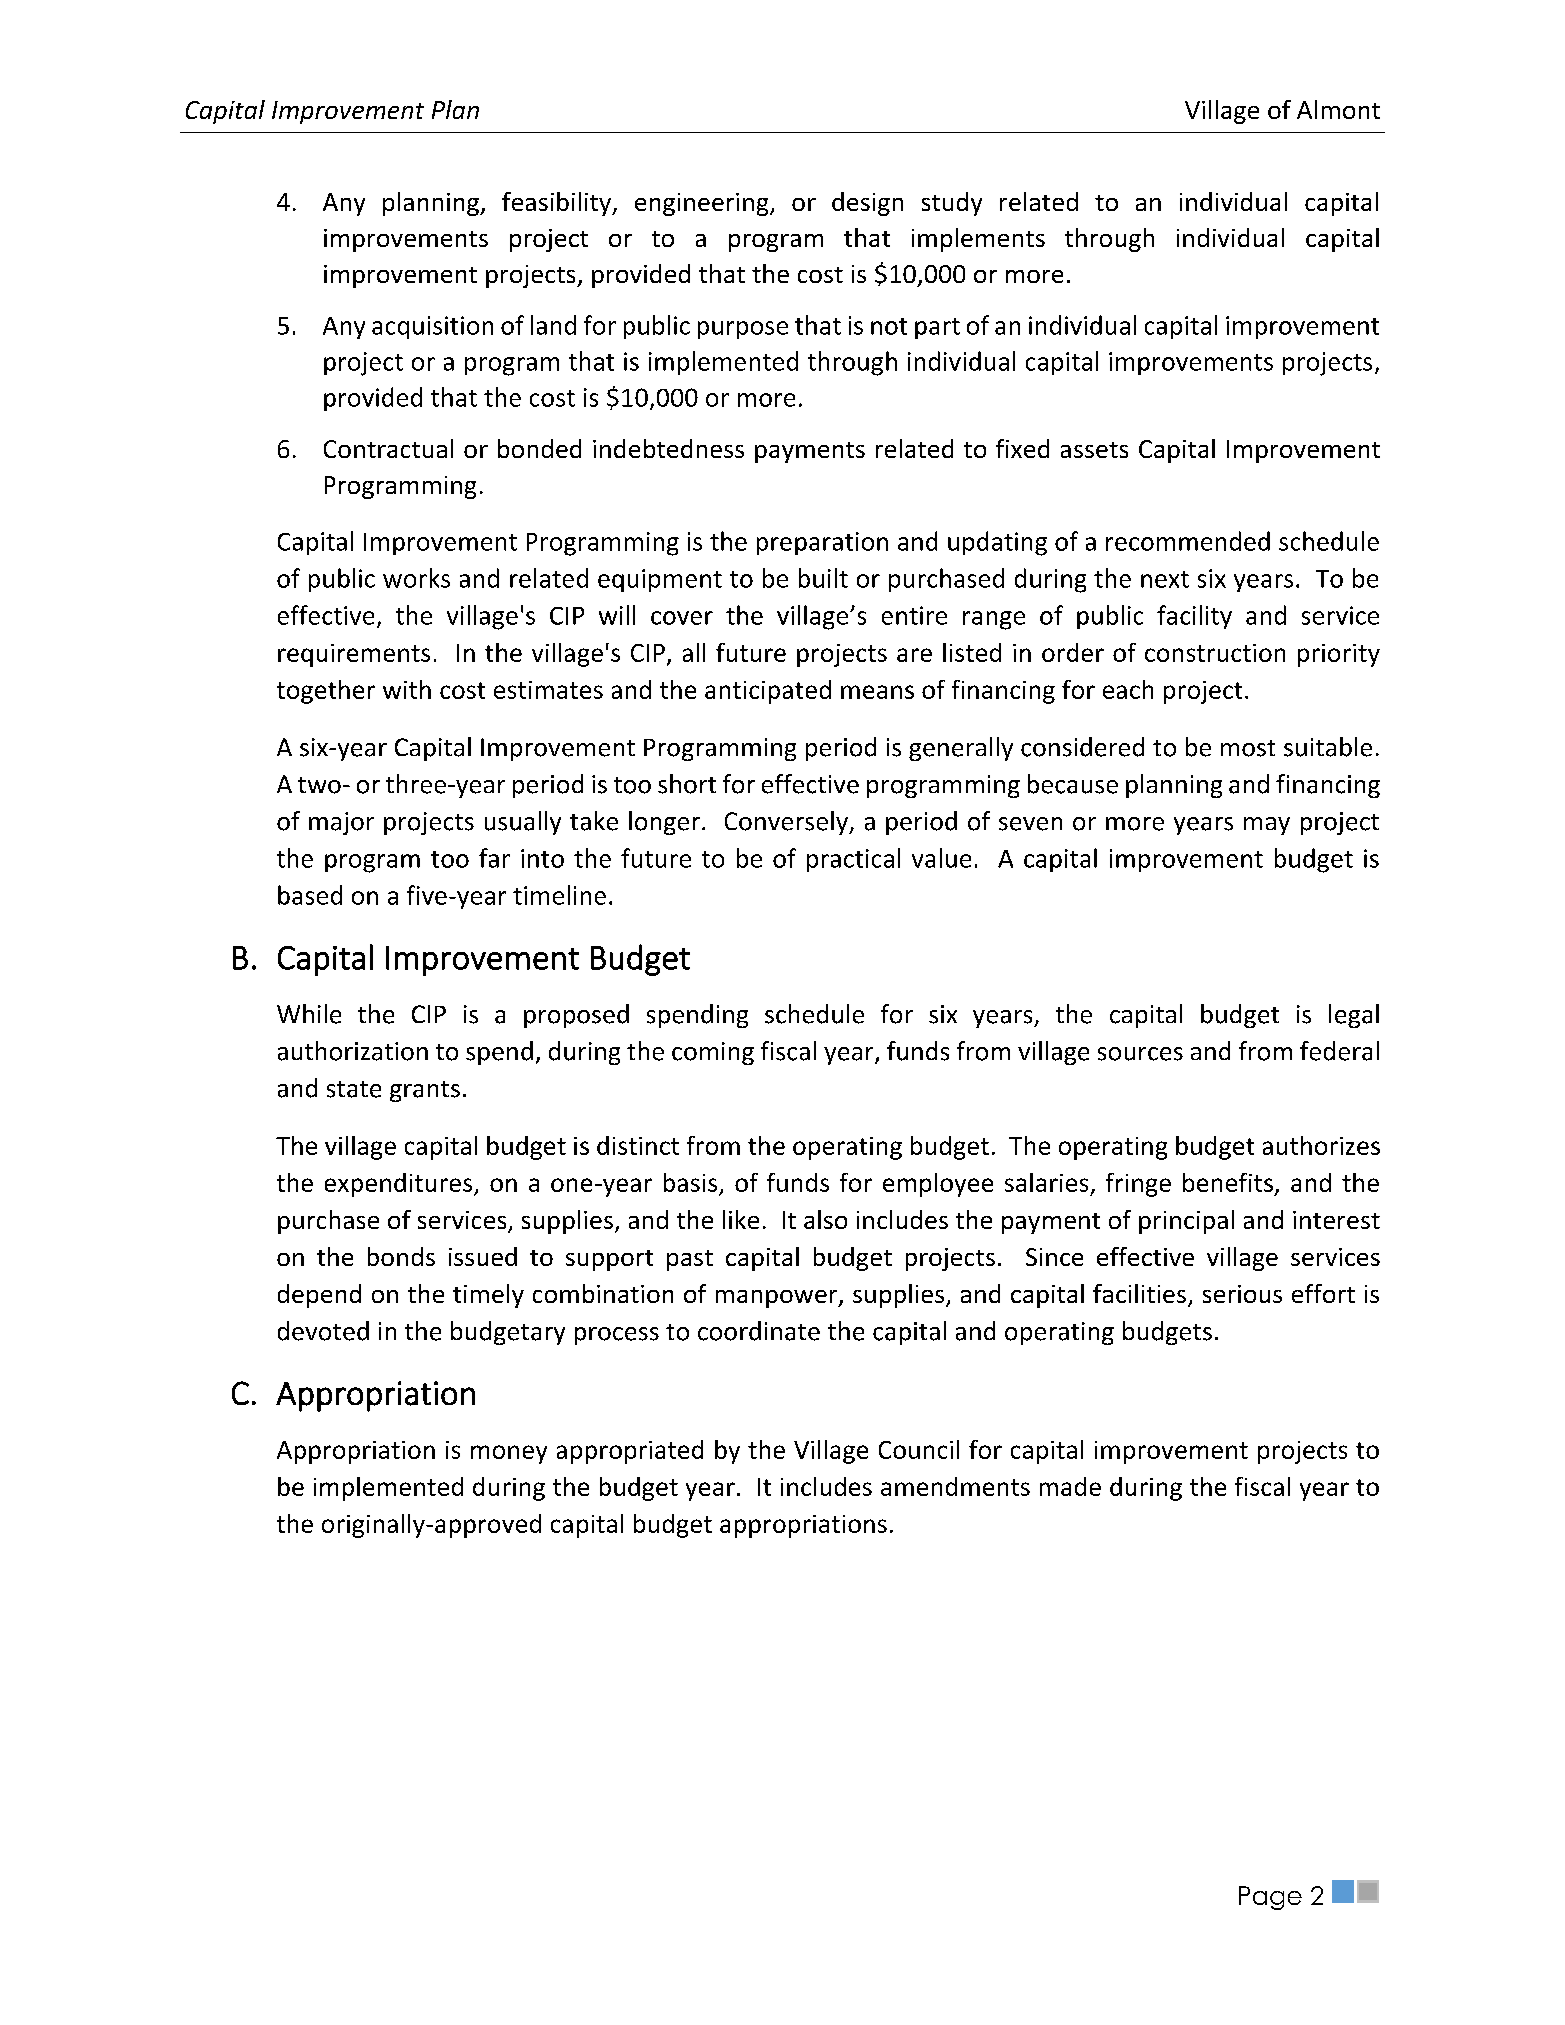 The image size is (1565, 2025). What do you see at coordinates (778, 1299) in the document?
I see `manpower` at bounding box center [778, 1299].
